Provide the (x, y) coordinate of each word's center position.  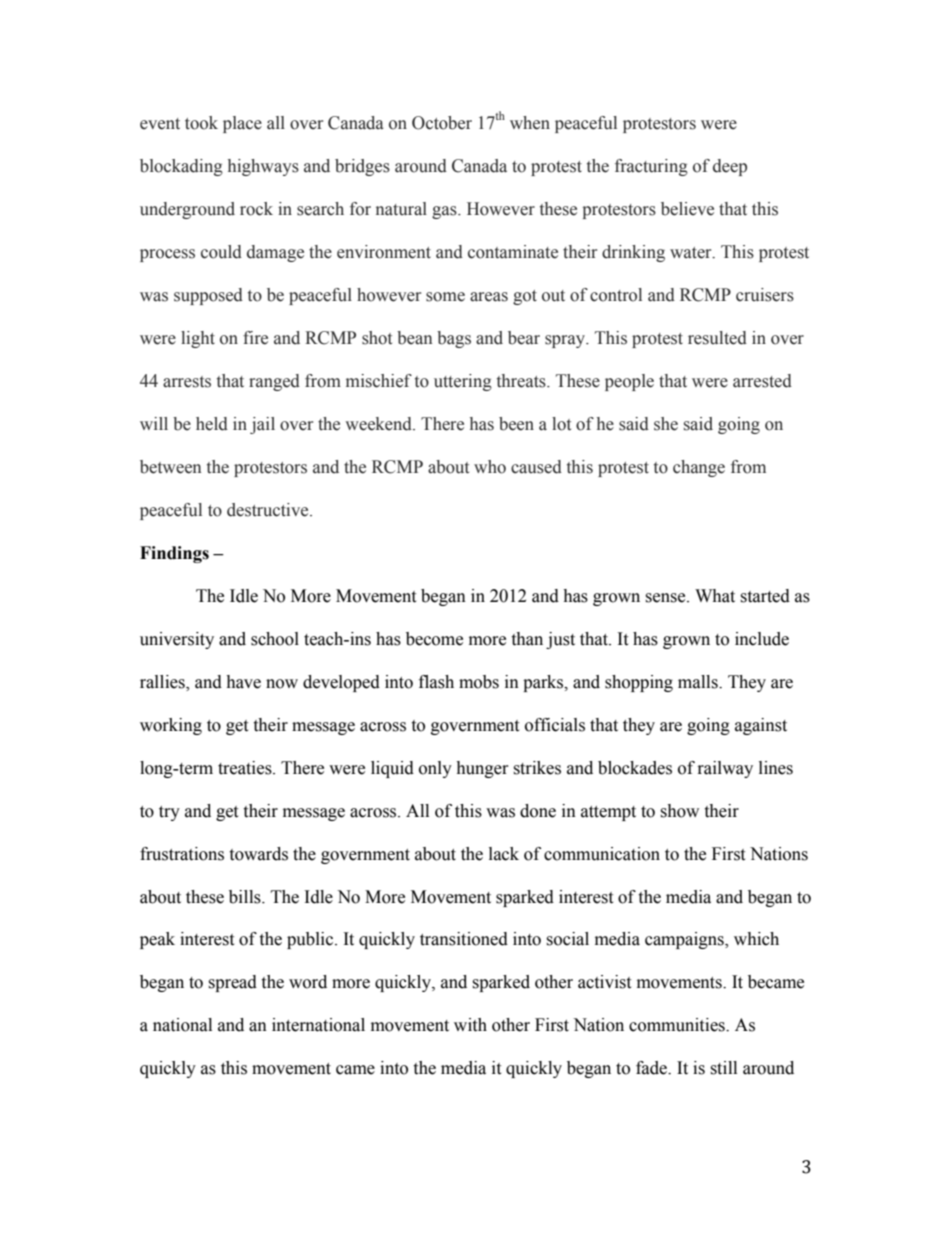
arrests (187, 382)
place (242, 124)
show (679, 811)
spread (232, 983)
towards (258, 854)
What (715, 596)
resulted (717, 338)
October (442, 123)
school (275, 639)
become (434, 639)
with (470, 1025)
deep (730, 167)
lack (504, 854)
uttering (463, 382)
